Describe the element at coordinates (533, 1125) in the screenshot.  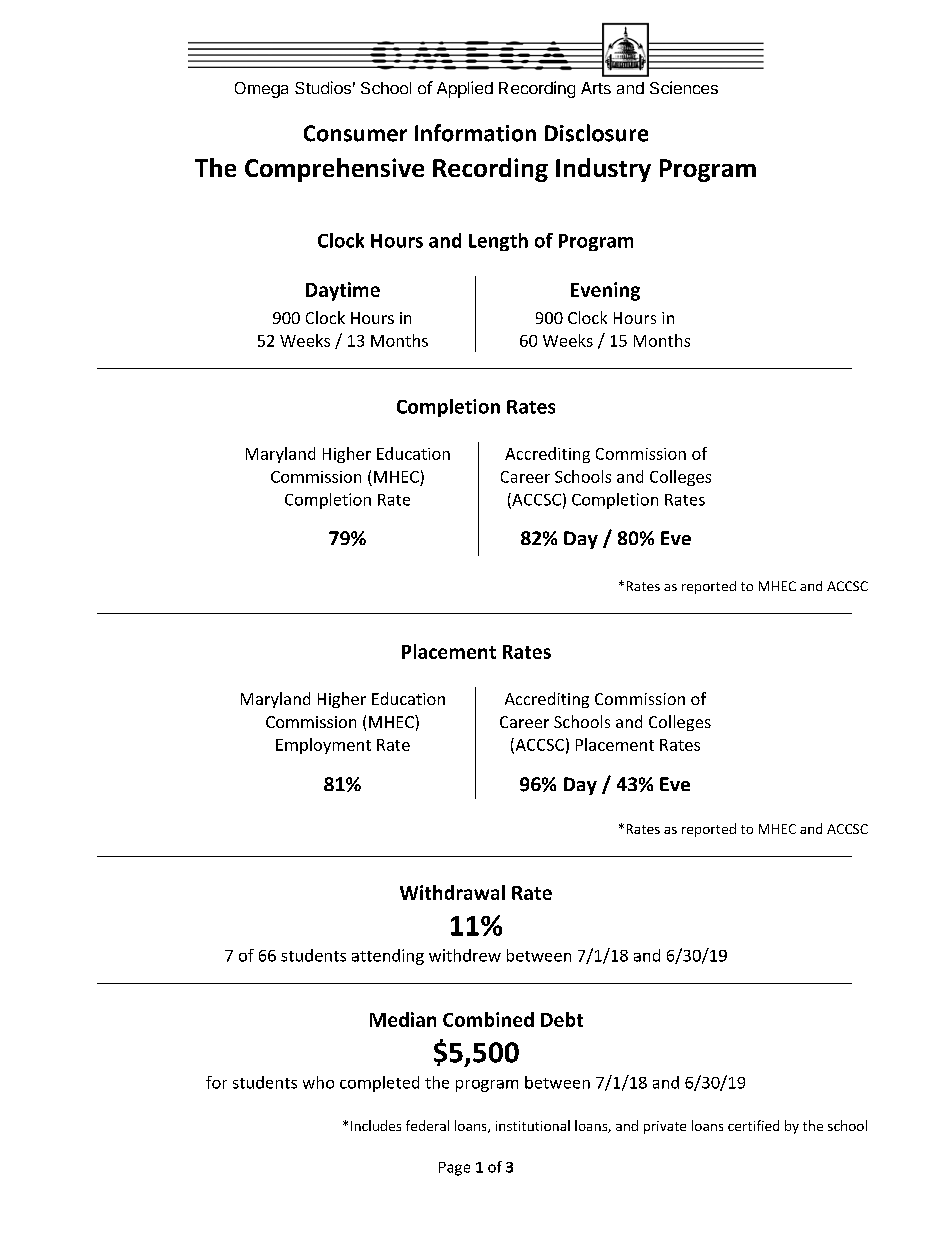
I see `institutional` at that location.
